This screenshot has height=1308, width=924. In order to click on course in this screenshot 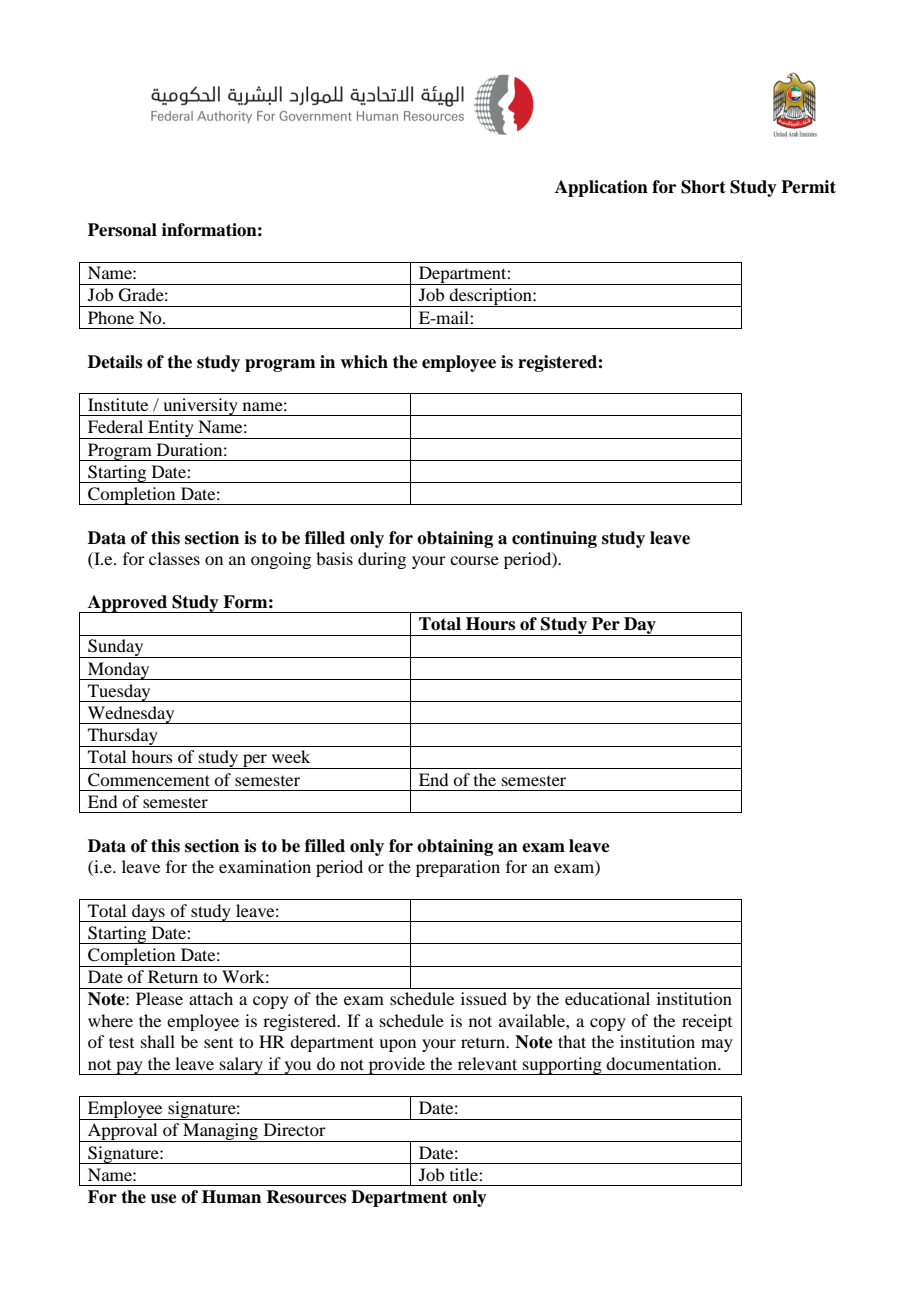, I will do `click(474, 560)`.
